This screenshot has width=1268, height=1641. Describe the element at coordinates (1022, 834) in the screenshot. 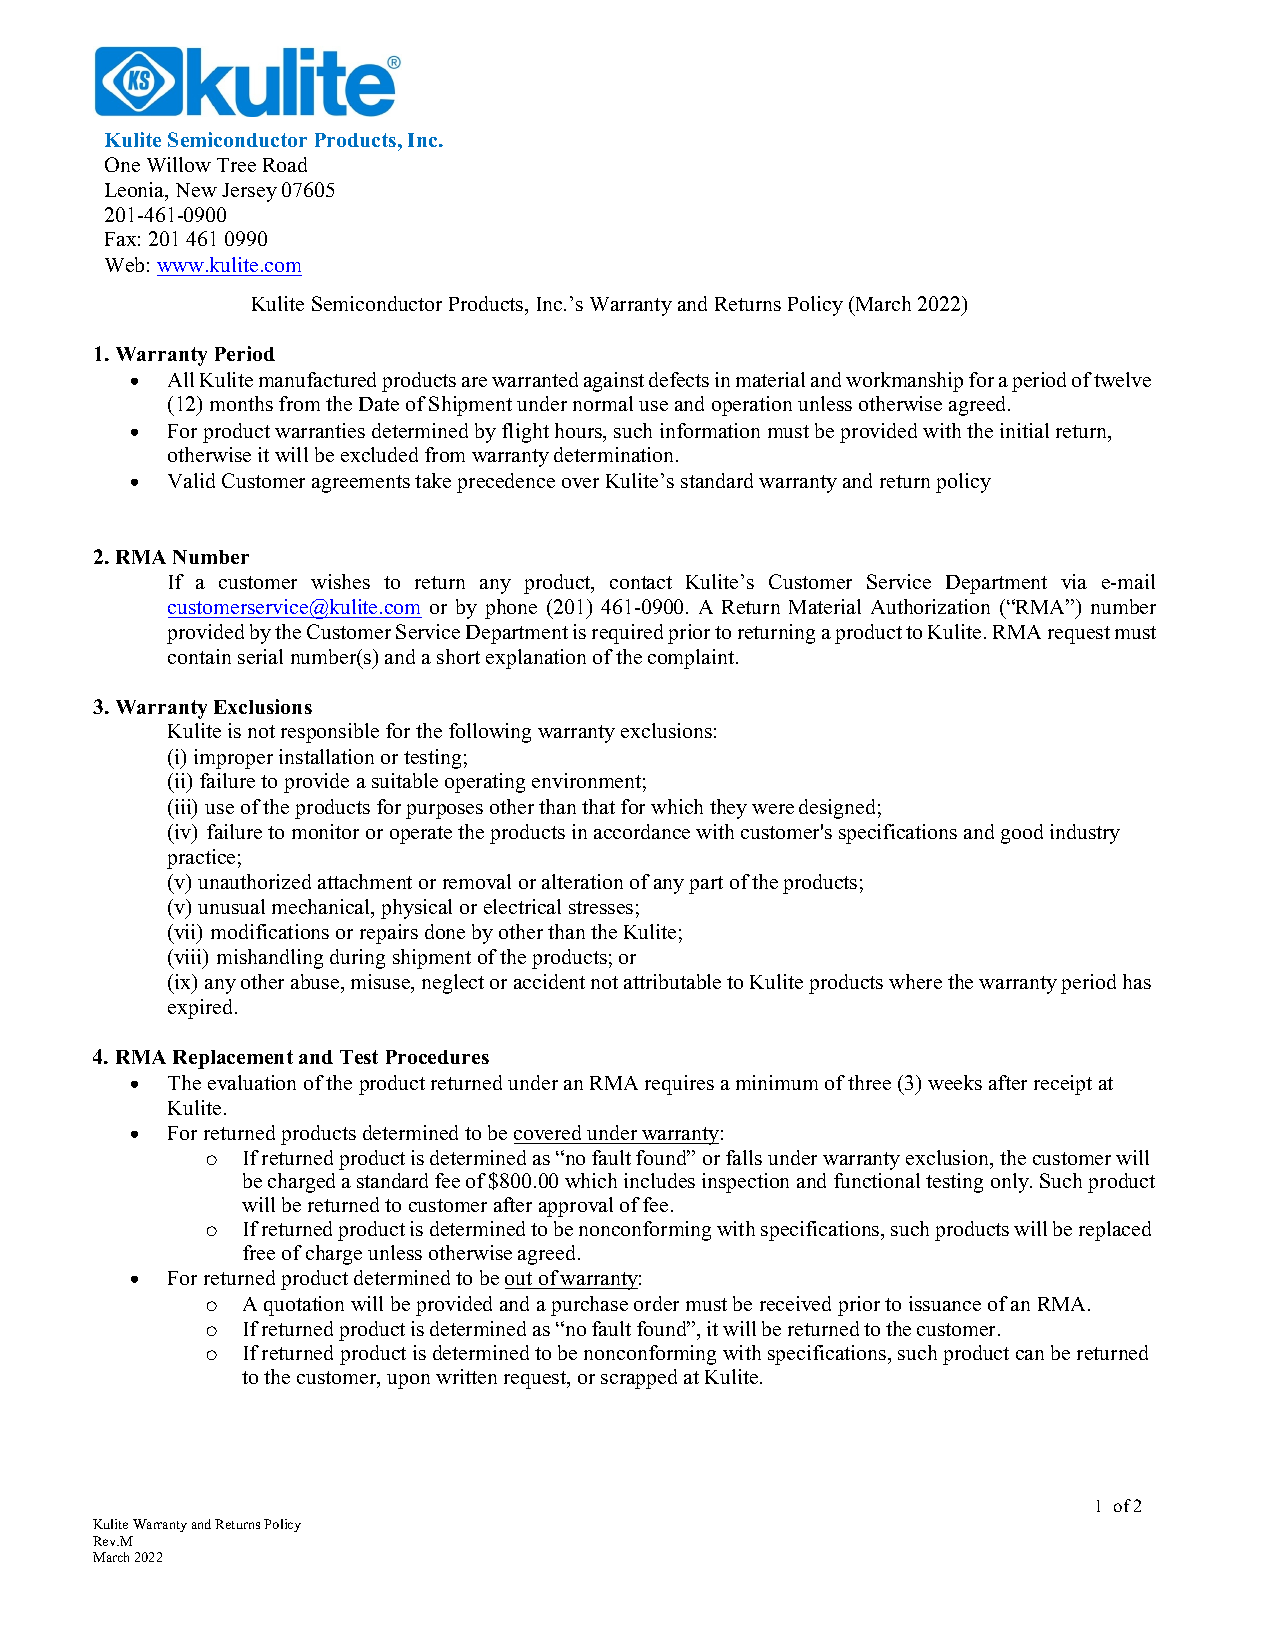

I see `good` at that location.
